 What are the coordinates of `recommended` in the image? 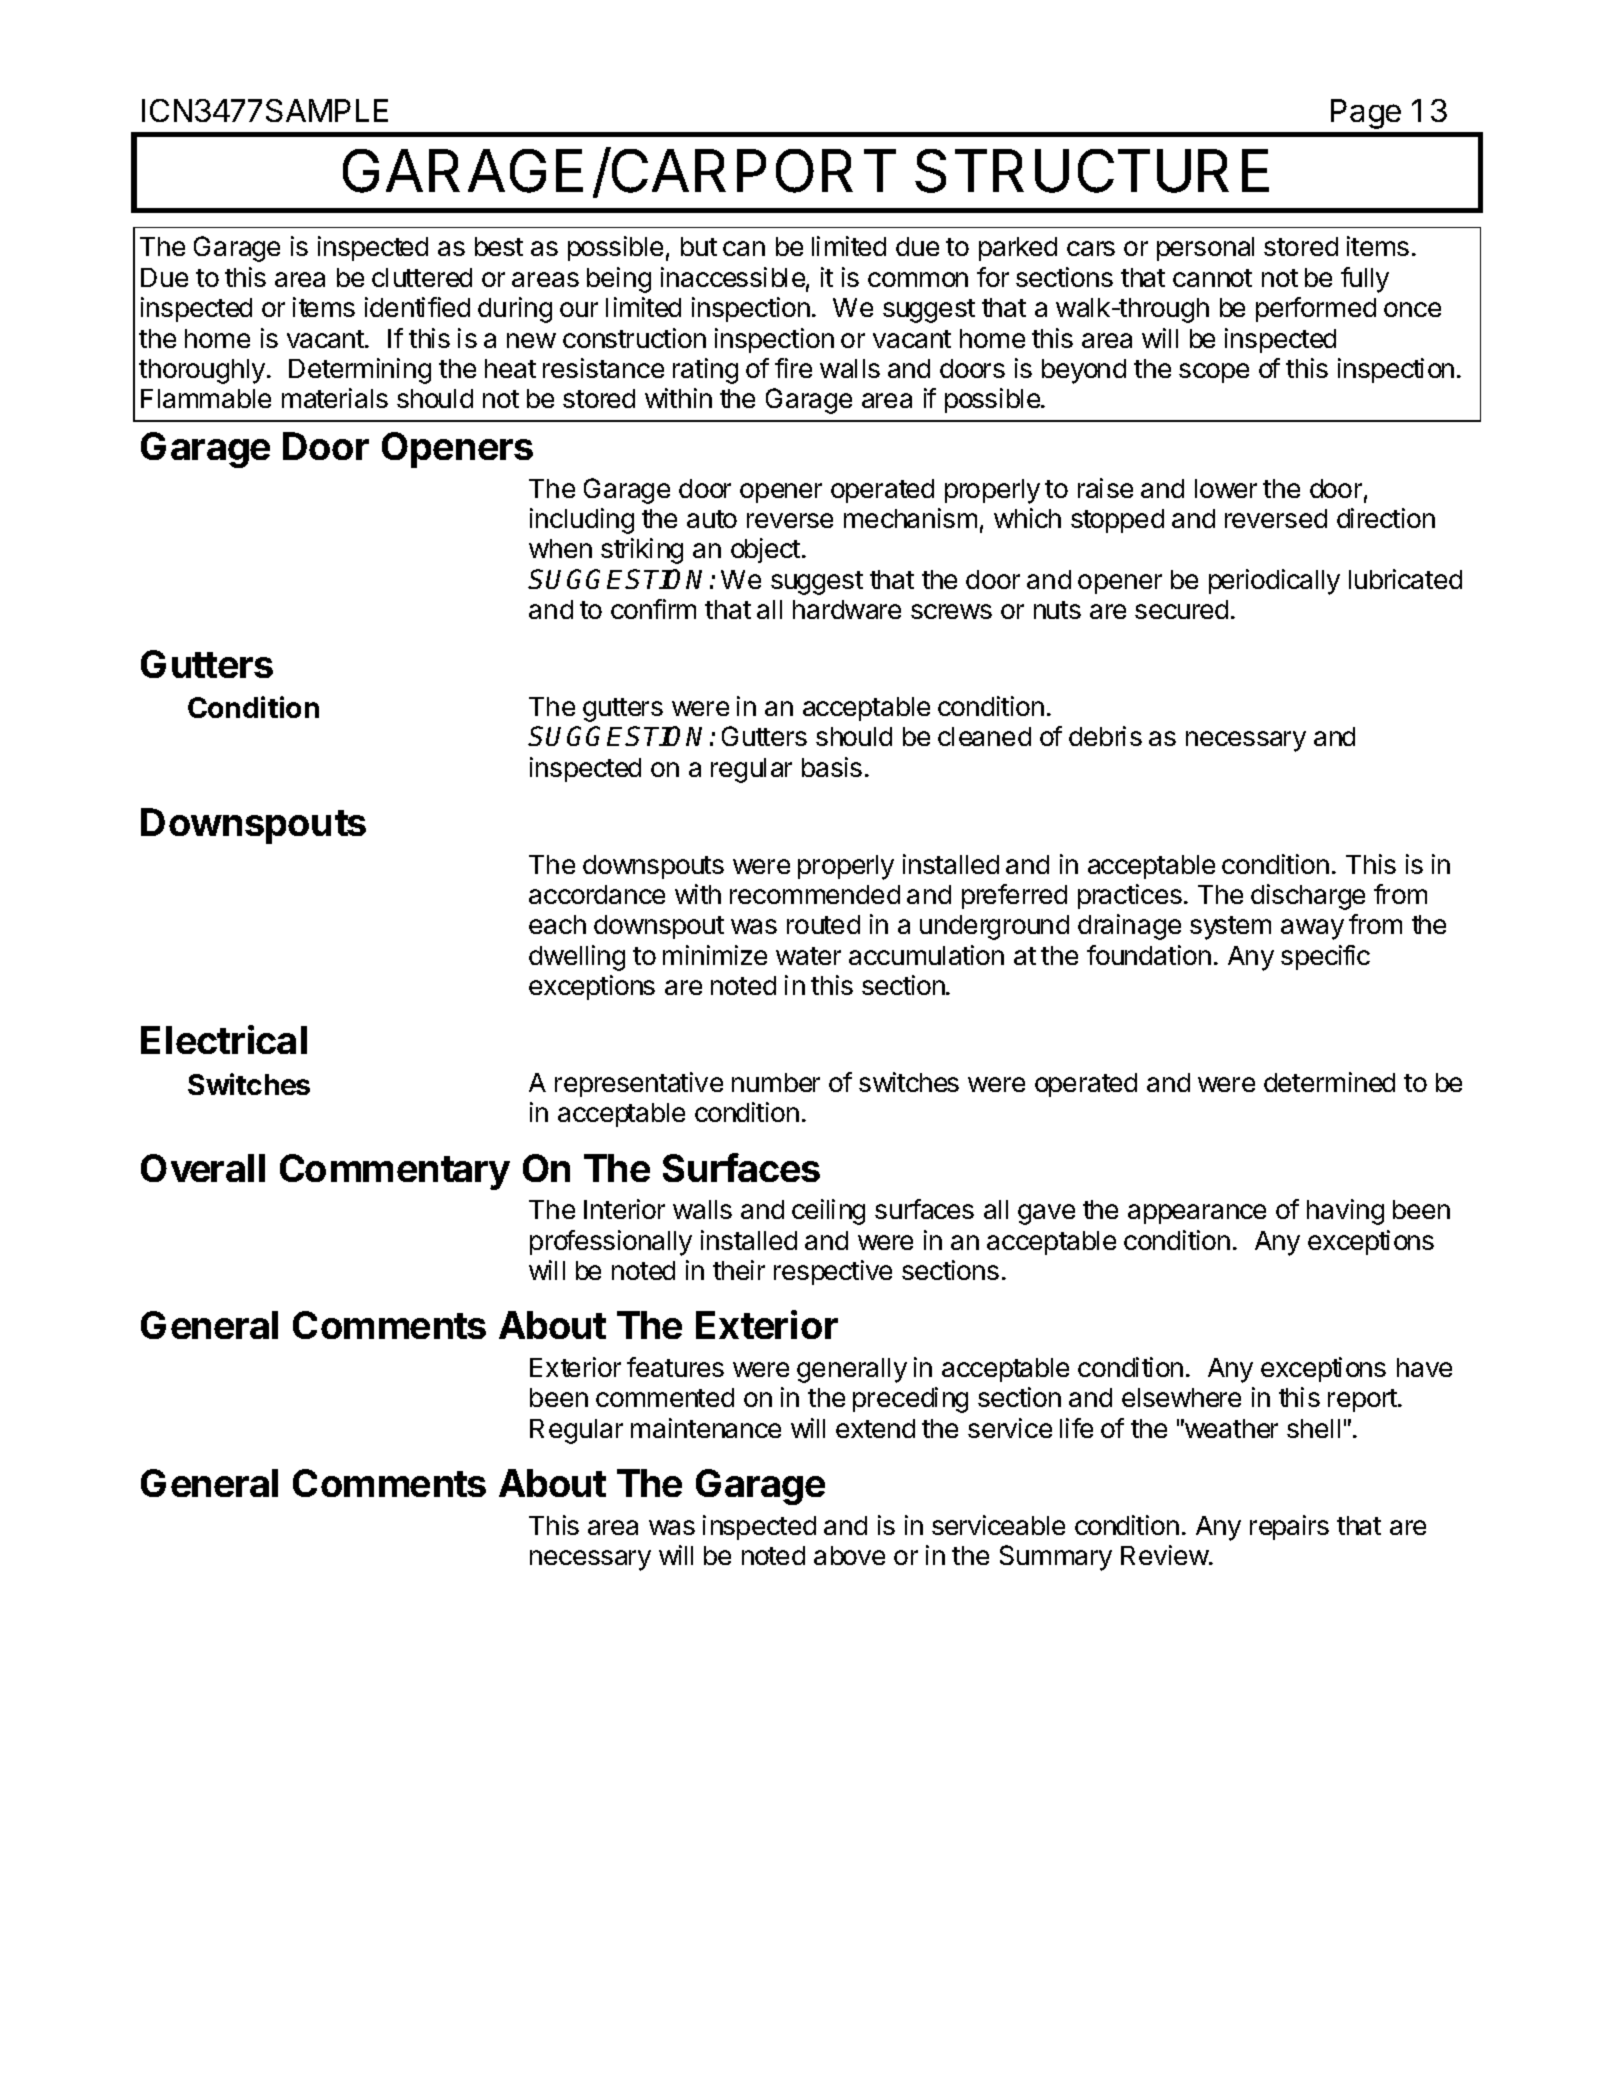 It's located at (815, 894).
